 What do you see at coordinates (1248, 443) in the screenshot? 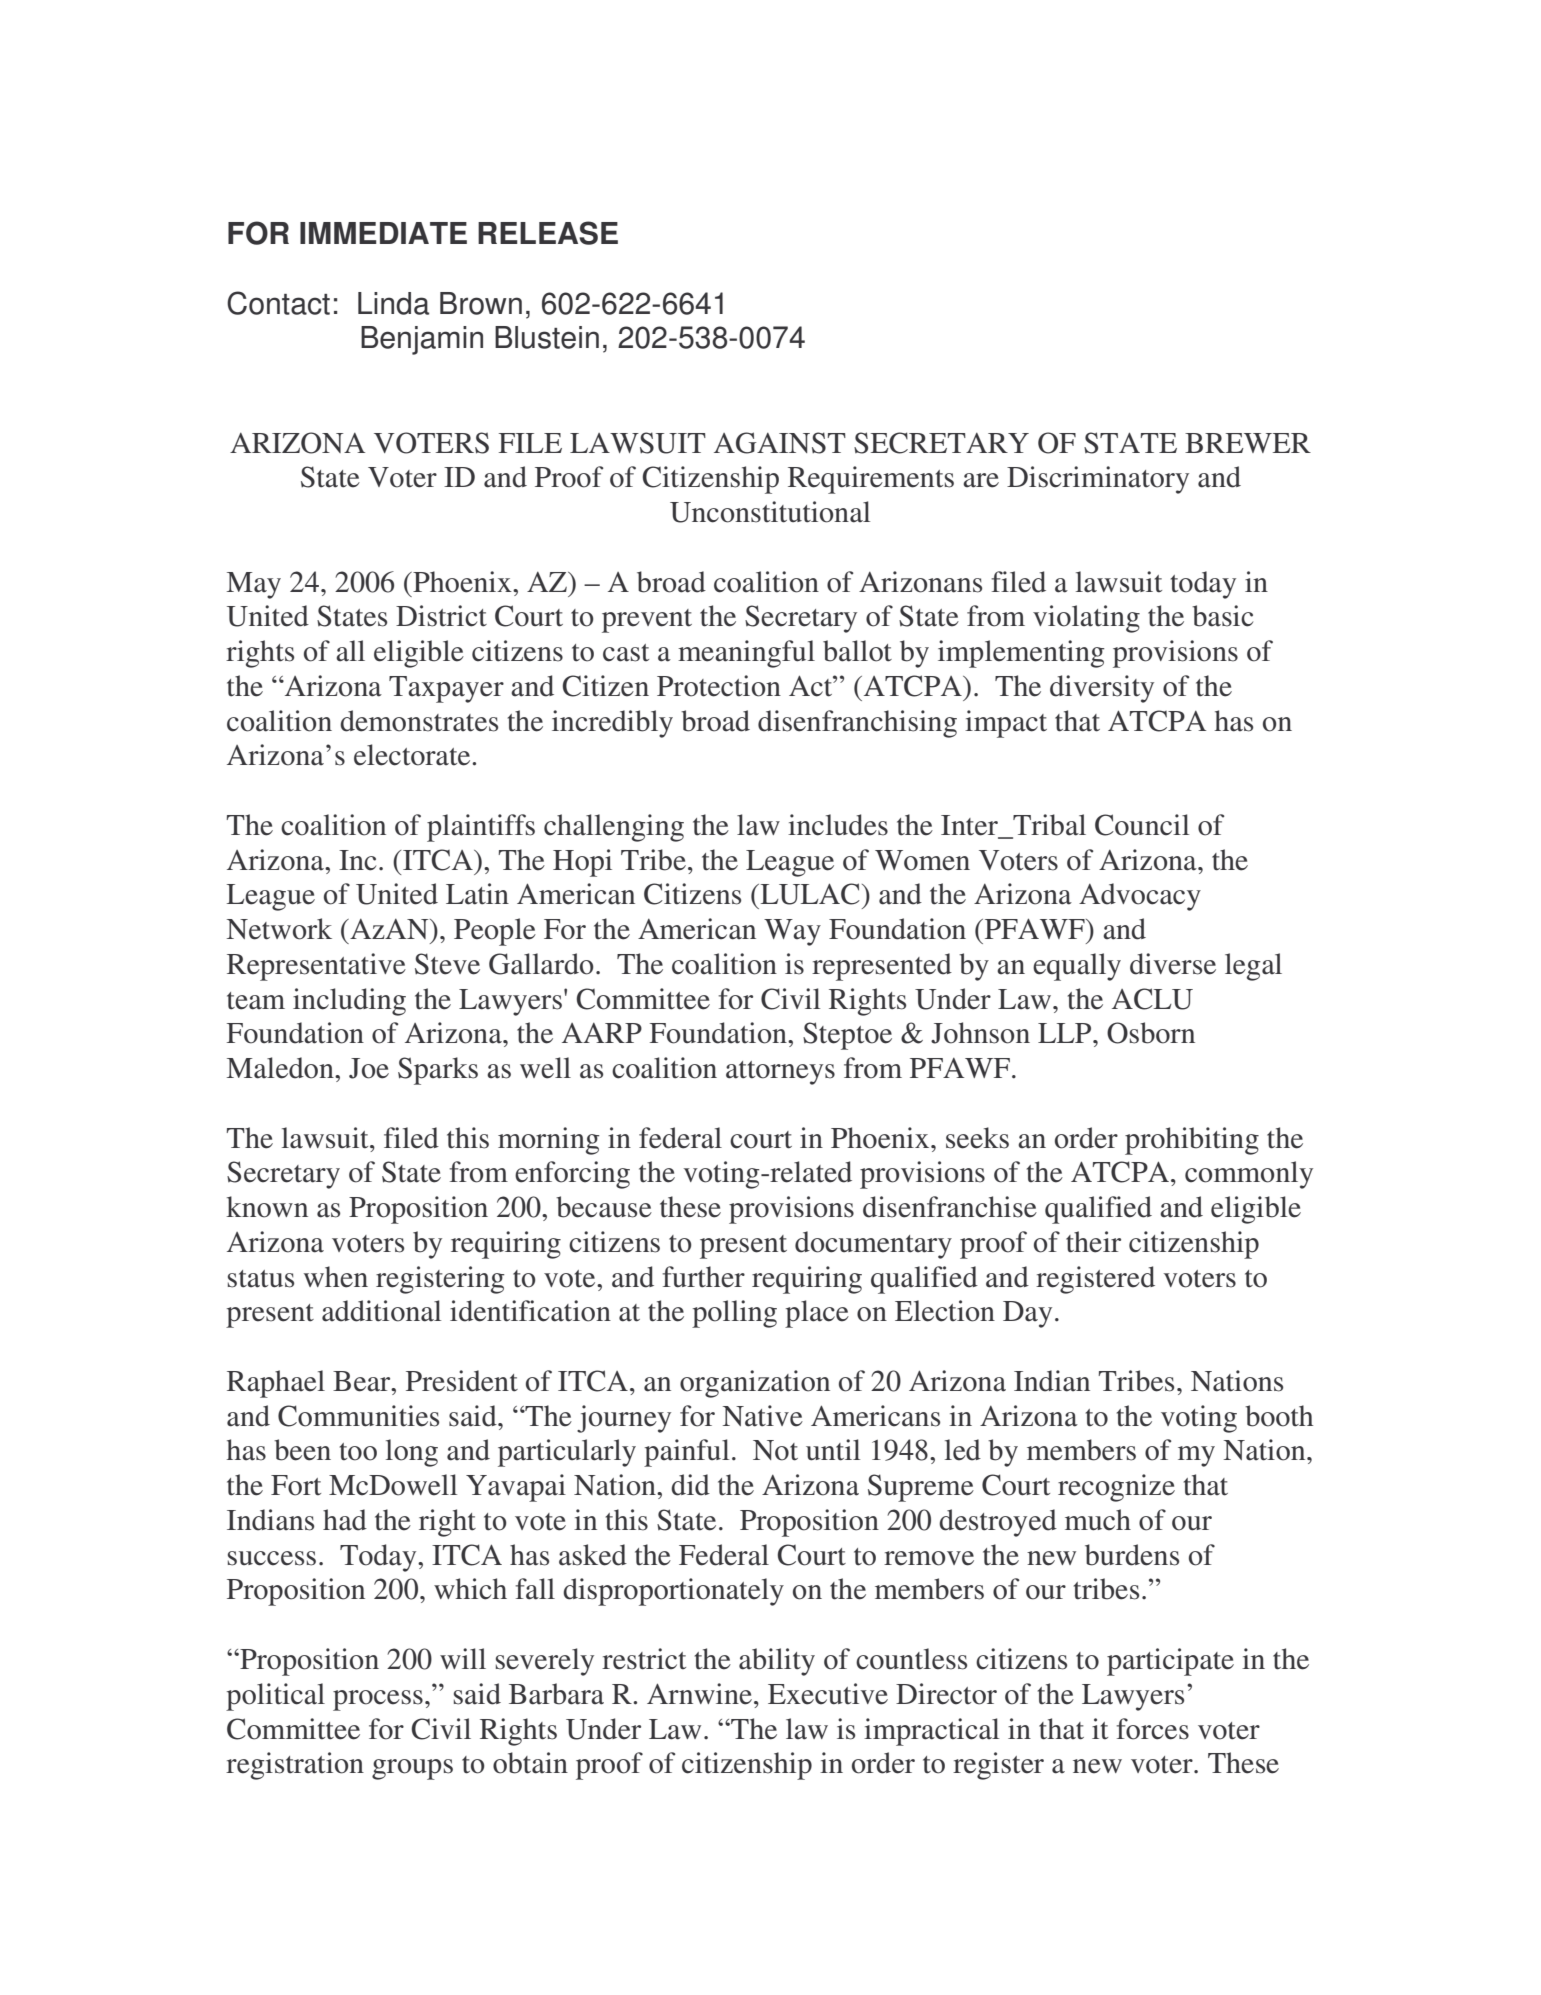
I see `BREWER` at bounding box center [1248, 443].
